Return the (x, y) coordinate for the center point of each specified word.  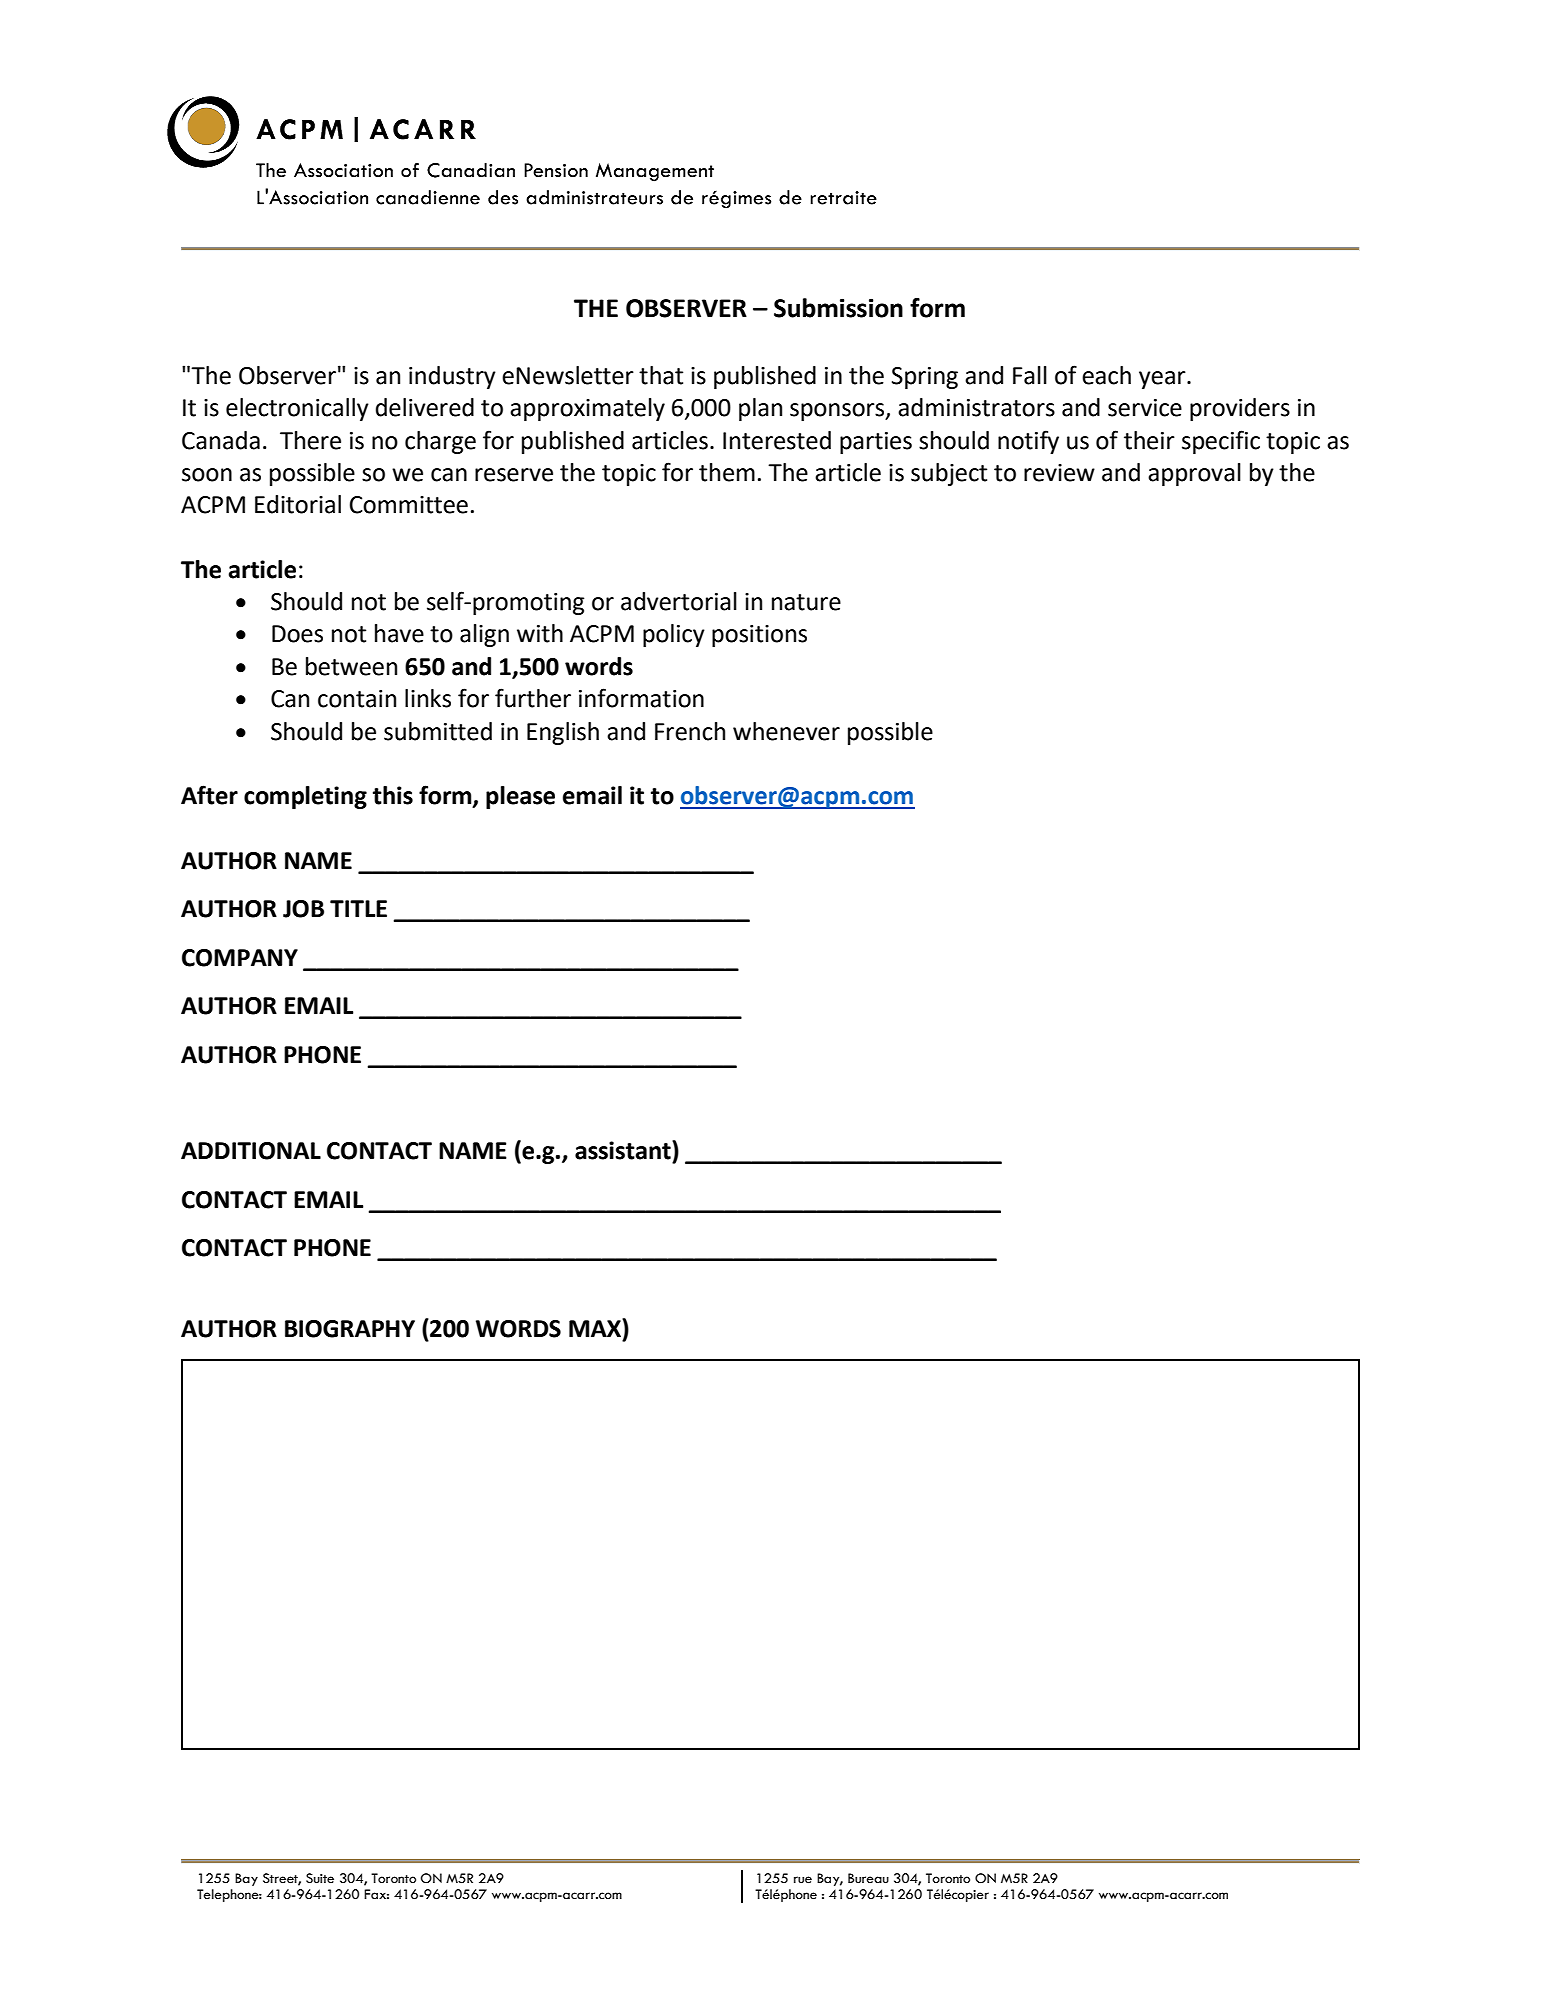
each (1106, 375)
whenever (786, 731)
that (661, 375)
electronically (297, 409)
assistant (624, 1150)
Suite (320, 1878)
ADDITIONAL (251, 1151)
